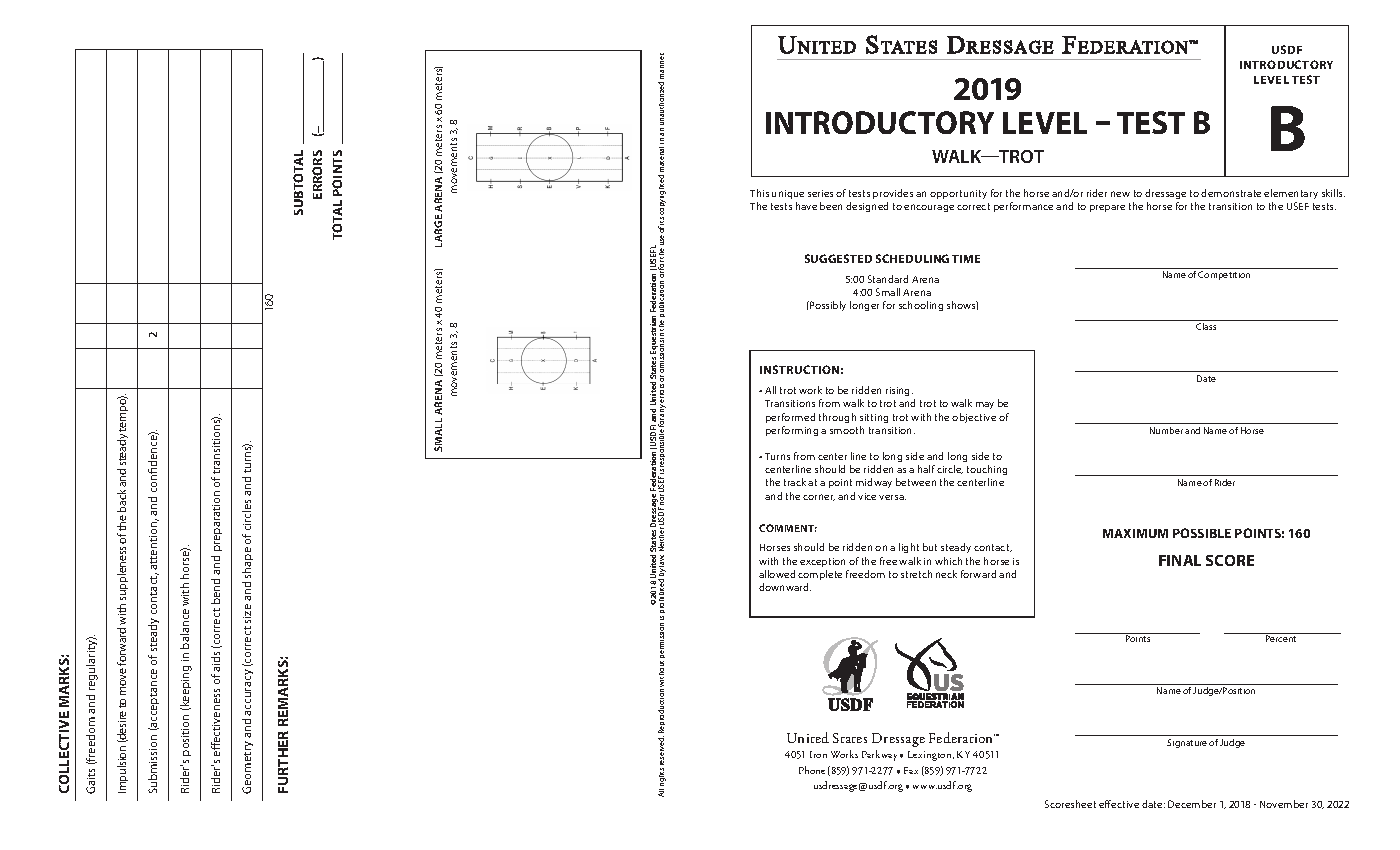 This document has height=850, width=1400. What do you see at coordinates (931, 756) in the document?
I see `Lexington` at bounding box center [931, 756].
